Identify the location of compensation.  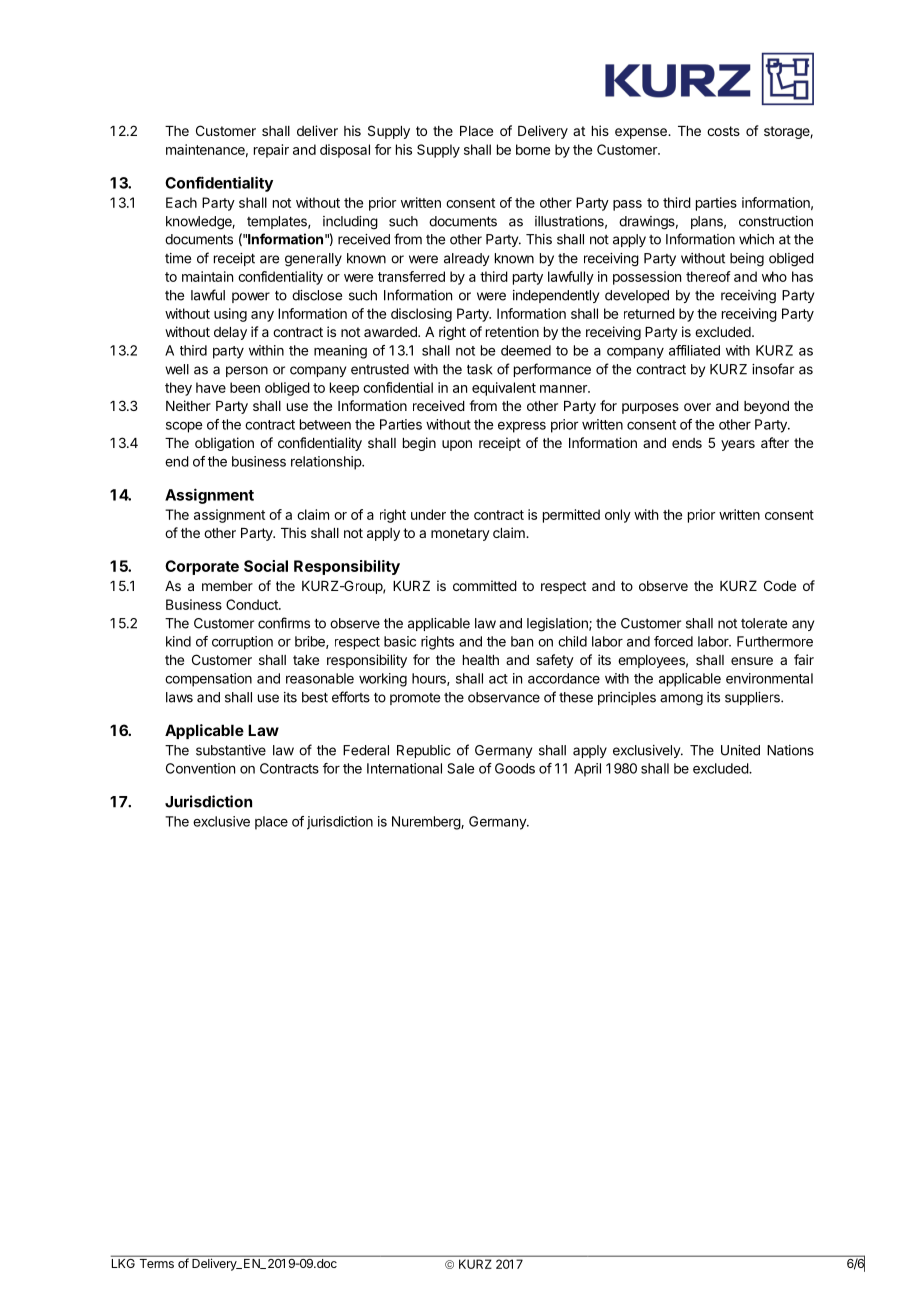
(208, 680).
